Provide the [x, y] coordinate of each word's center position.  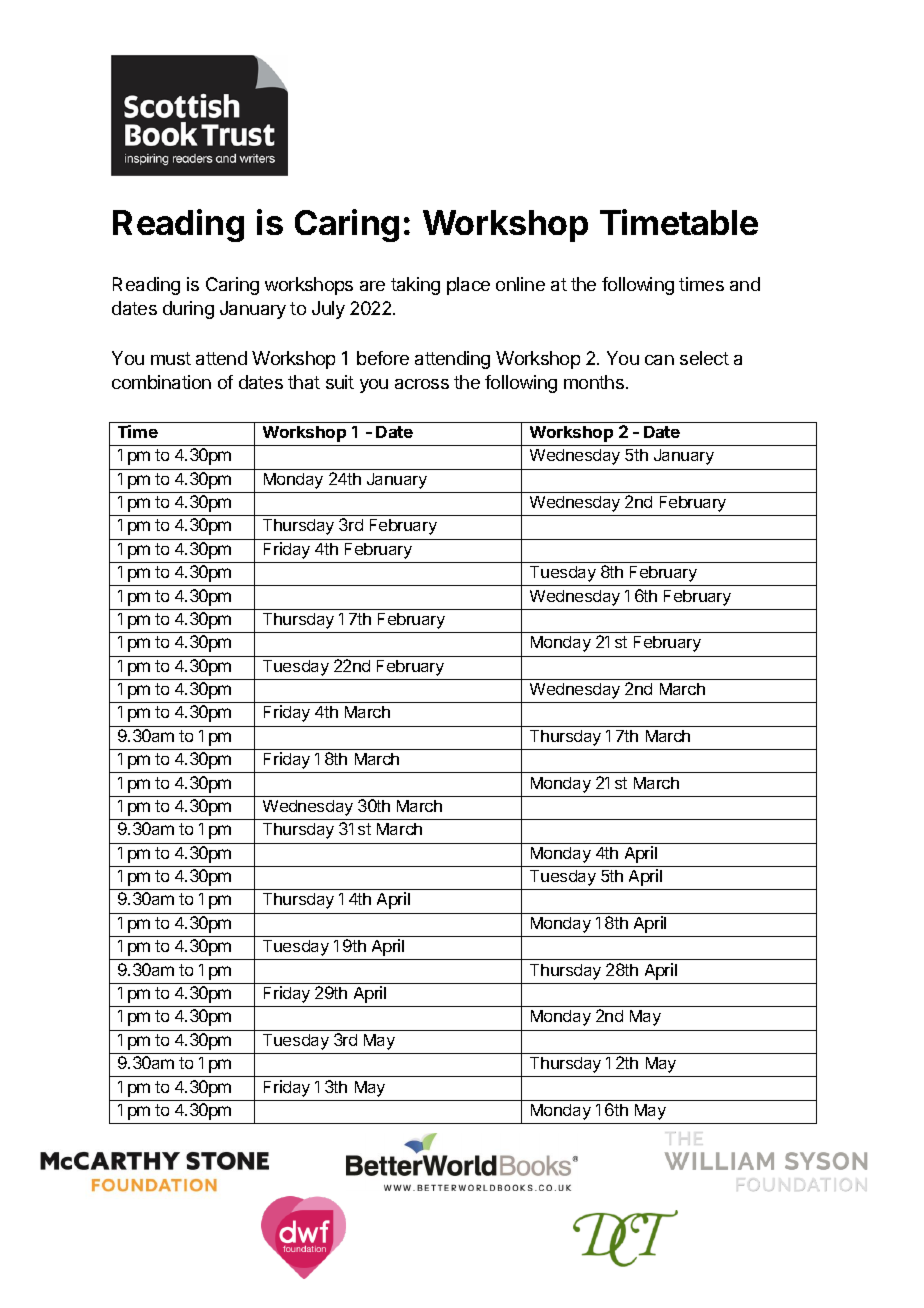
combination [161, 382]
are [372, 286]
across [422, 384]
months [594, 382]
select [704, 358]
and [745, 284]
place [468, 286]
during [188, 310]
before [383, 358]
